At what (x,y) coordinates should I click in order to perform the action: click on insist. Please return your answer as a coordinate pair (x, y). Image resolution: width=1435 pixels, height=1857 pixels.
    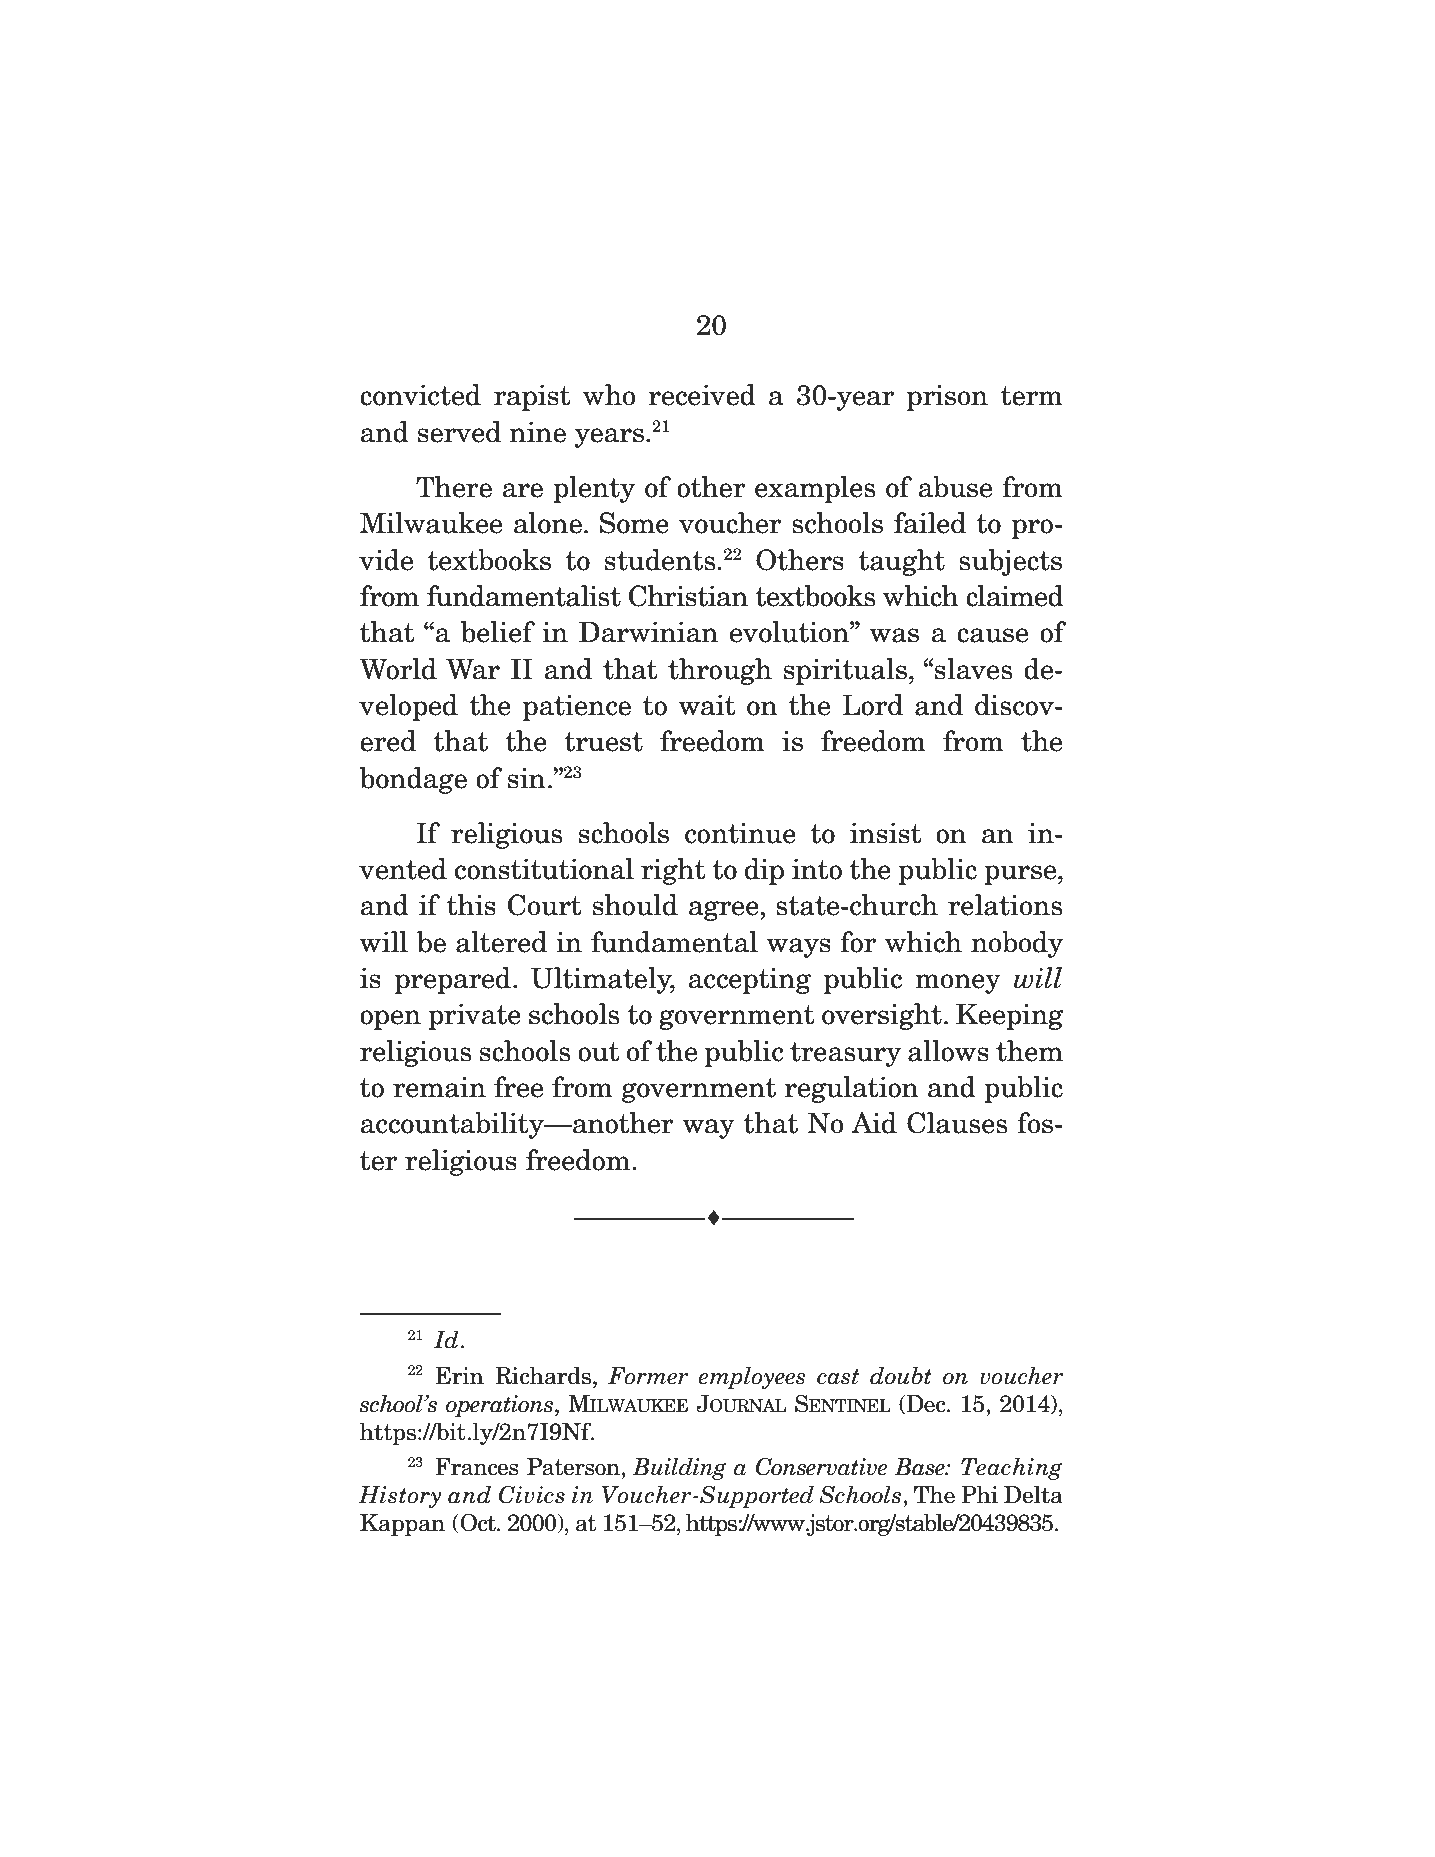
    Looking at the image, I should click on (886, 833).
